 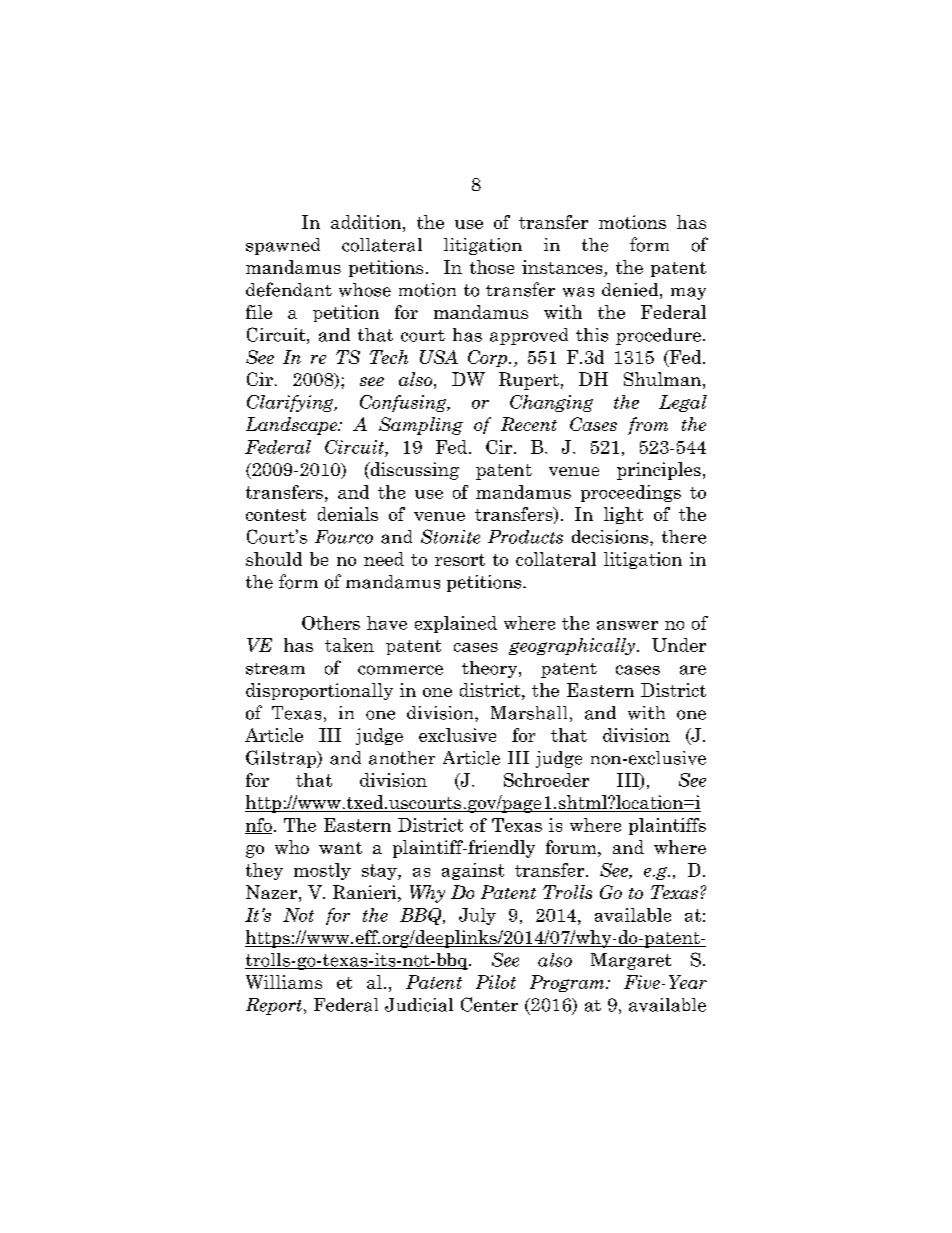 What do you see at coordinates (456, 624) in the screenshot?
I see `explained` at bounding box center [456, 624].
